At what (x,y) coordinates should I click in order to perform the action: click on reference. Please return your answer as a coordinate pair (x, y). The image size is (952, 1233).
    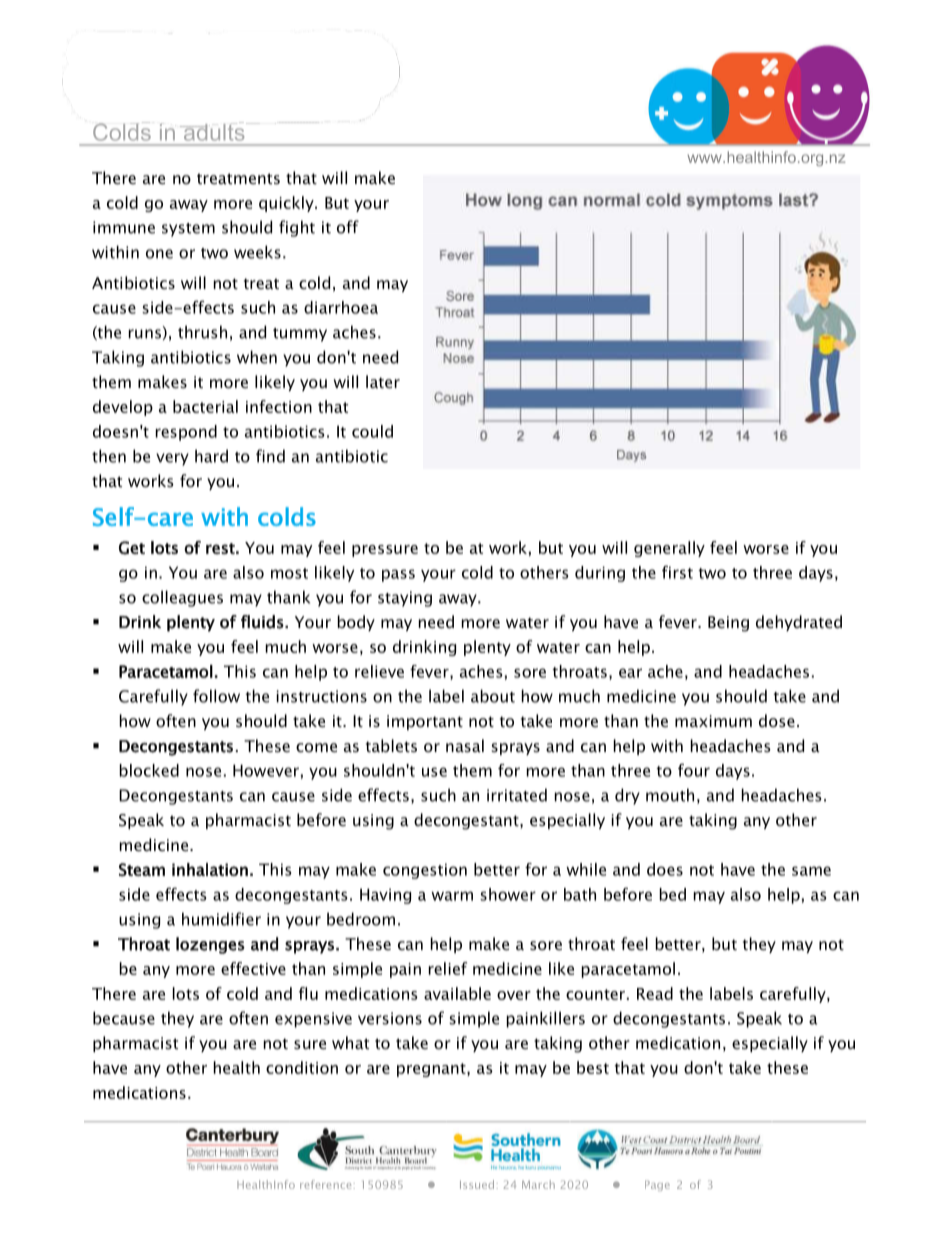
    Looking at the image, I should click on (325, 1184).
